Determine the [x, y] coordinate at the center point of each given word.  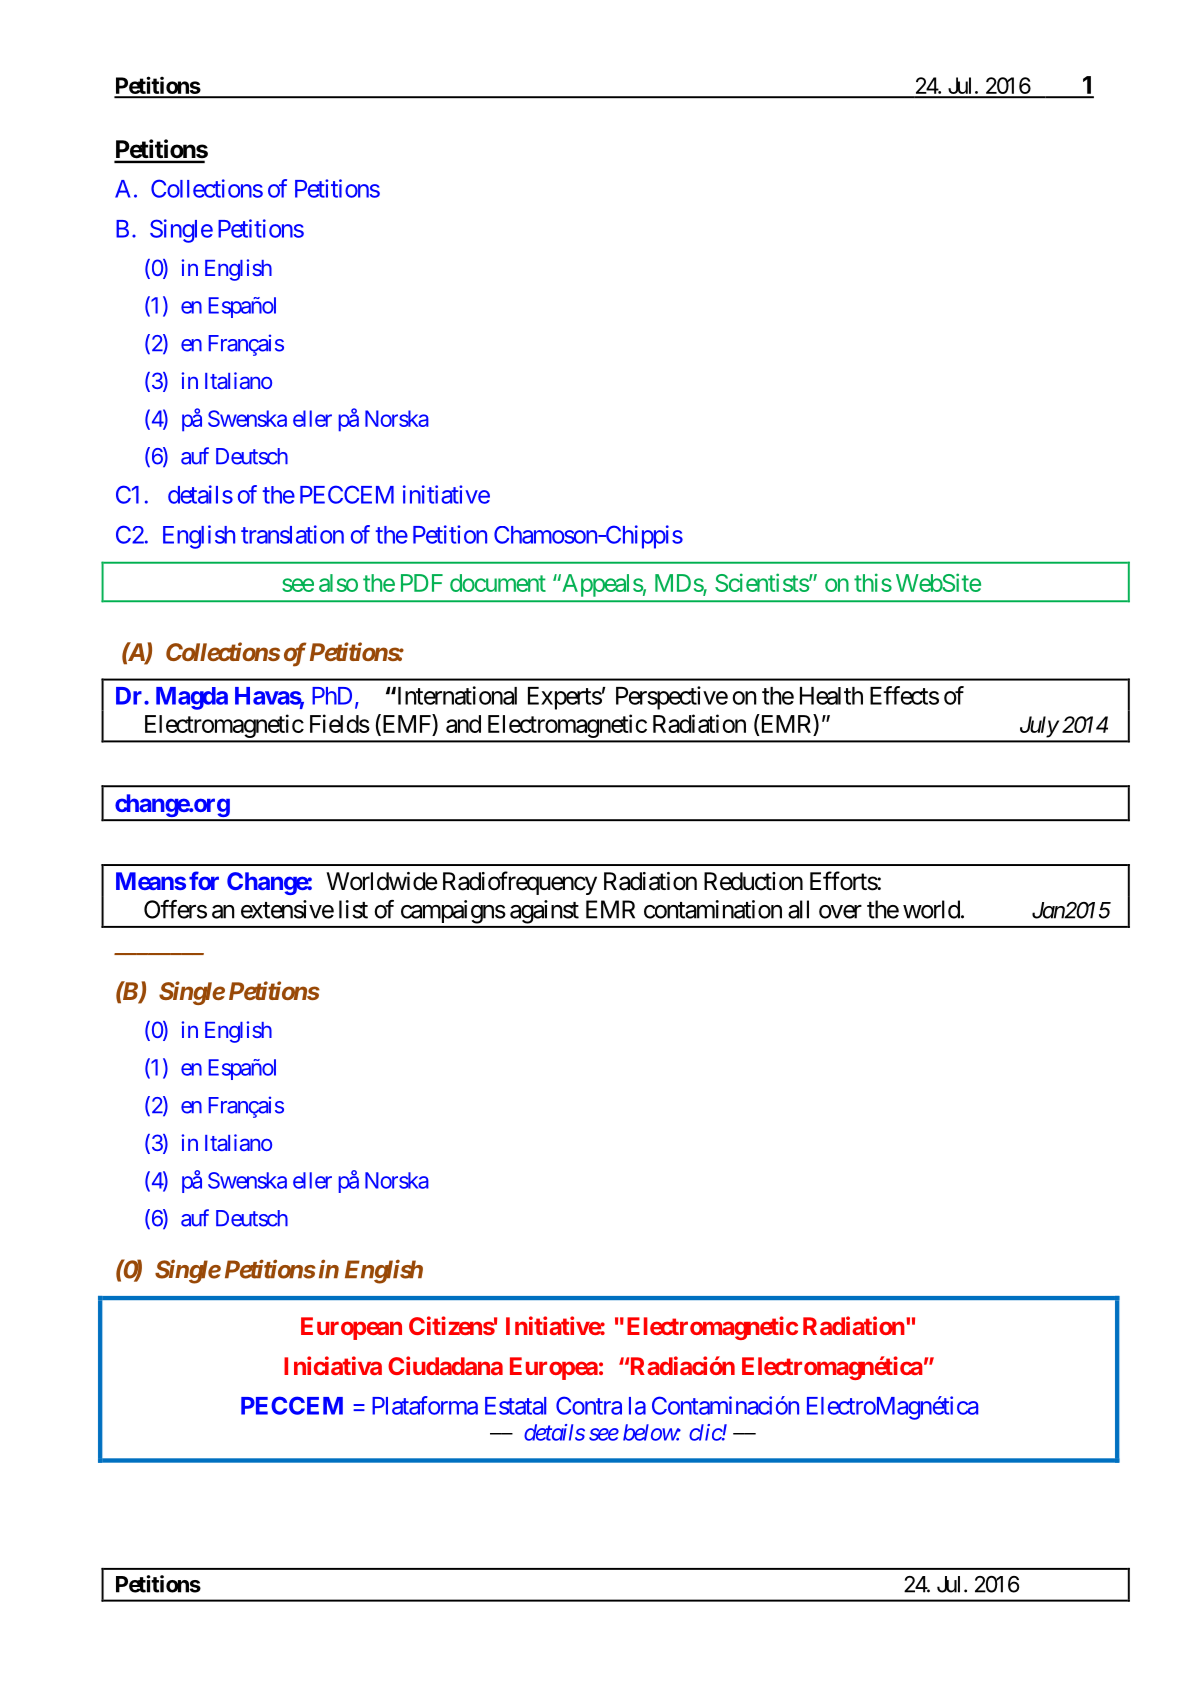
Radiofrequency [520, 883]
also [338, 583]
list [353, 909]
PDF [422, 583]
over [840, 912]
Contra [589, 1405]
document [498, 583]
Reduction [753, 881]
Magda [192, 698]
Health [831, 696]
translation [292, 534]
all [798, 909]
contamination [713, 909]
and [463, 724]
